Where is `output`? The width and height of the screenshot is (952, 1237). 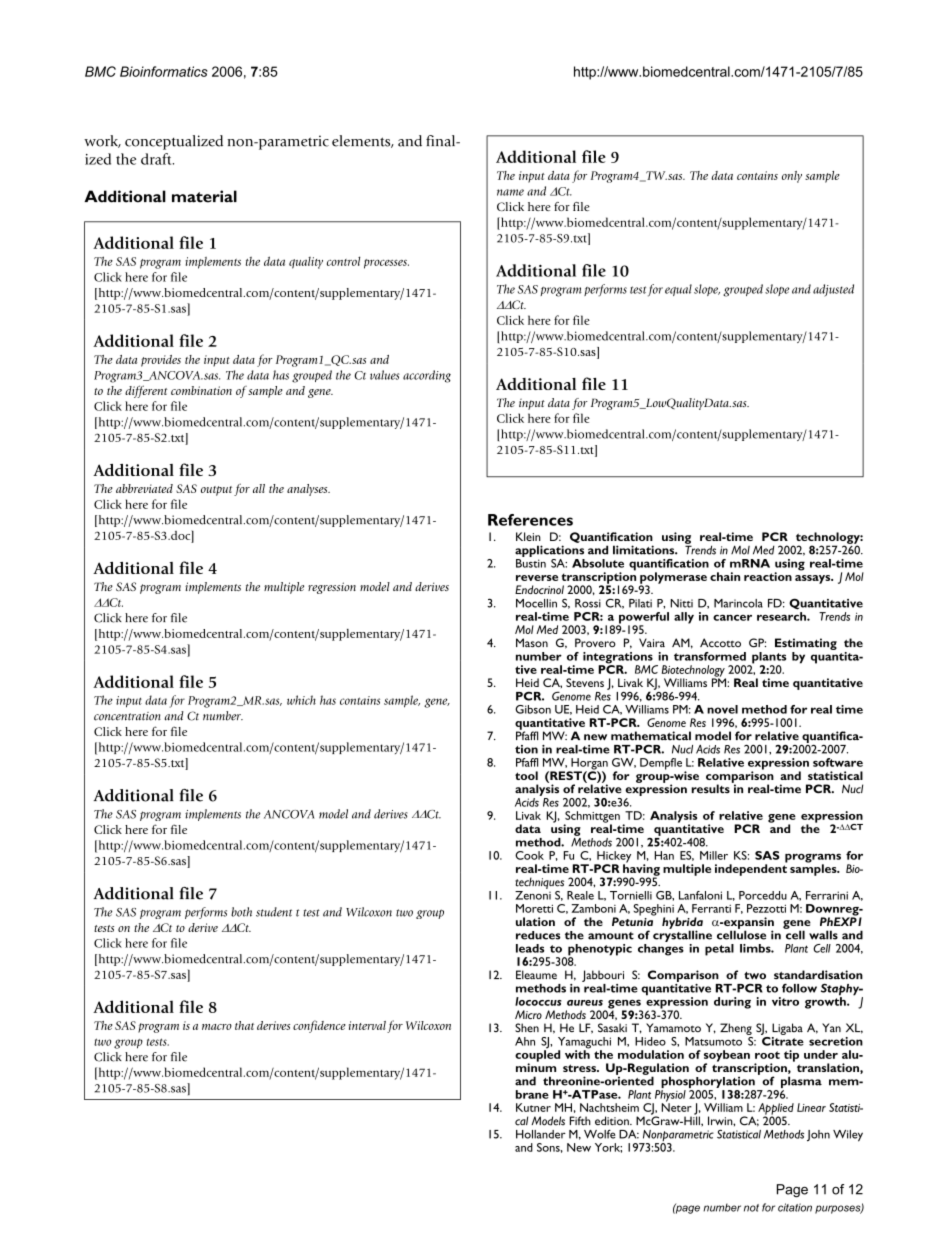 output is located at coordinates (216, 491).
